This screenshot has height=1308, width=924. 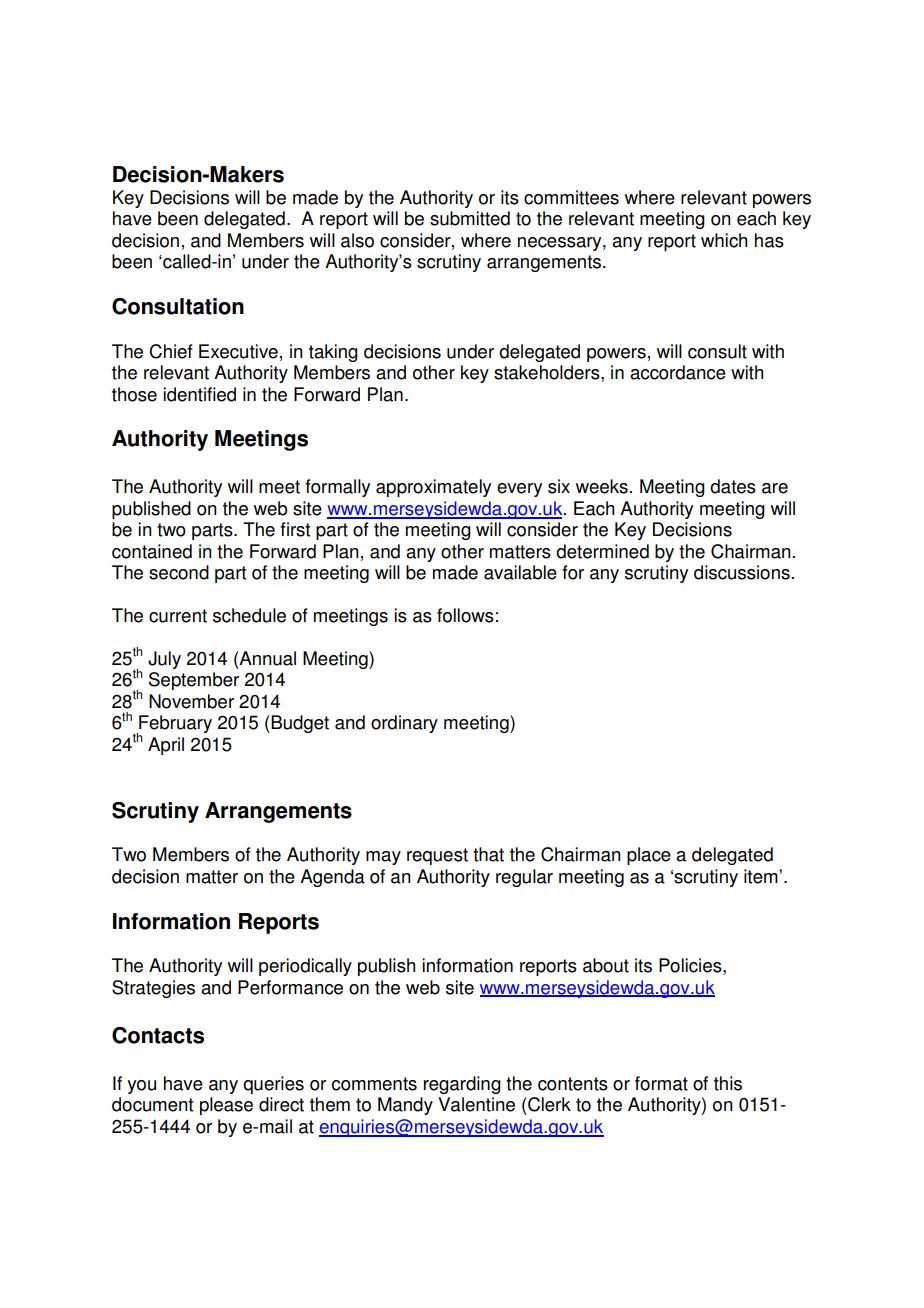 What do you see at coordinates (470, 218) in the screenshot?
I see `submitted` at bounding box center [470, 218].
